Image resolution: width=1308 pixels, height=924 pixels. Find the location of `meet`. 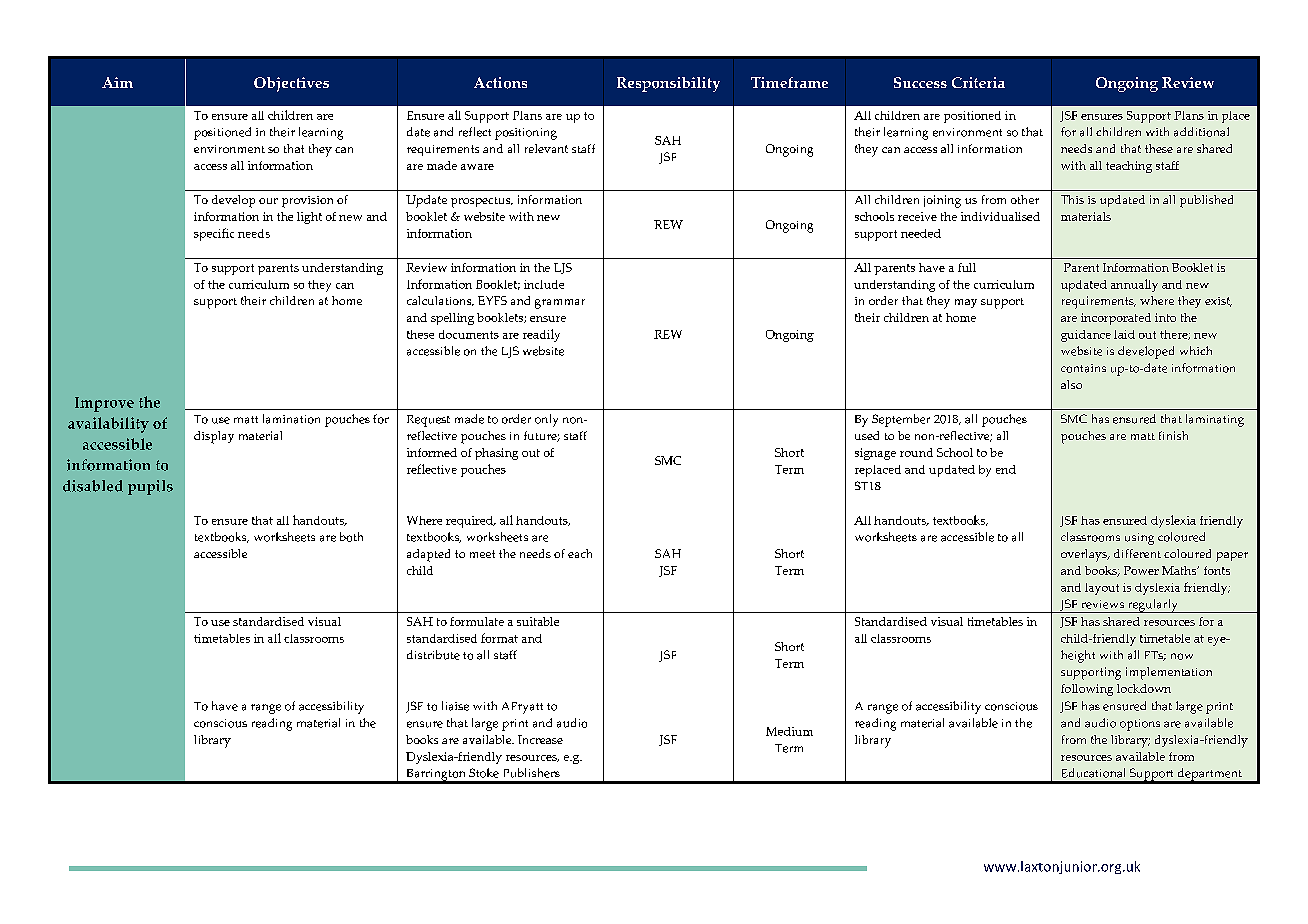

meet is located at coordinates (482, 554).
